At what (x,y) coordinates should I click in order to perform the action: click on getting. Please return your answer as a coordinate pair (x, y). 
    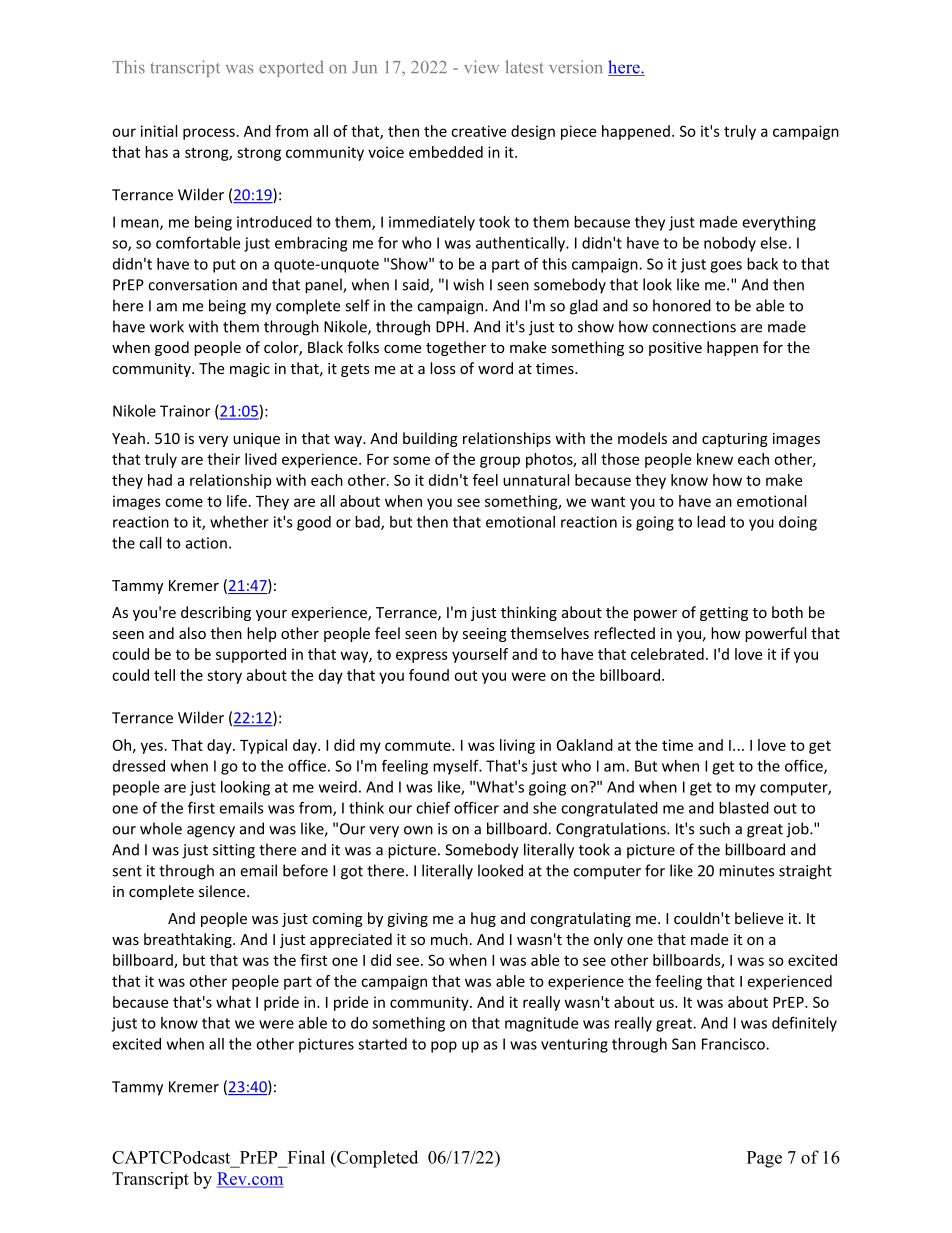
    Looking at the image, I should click on (724, 614).
